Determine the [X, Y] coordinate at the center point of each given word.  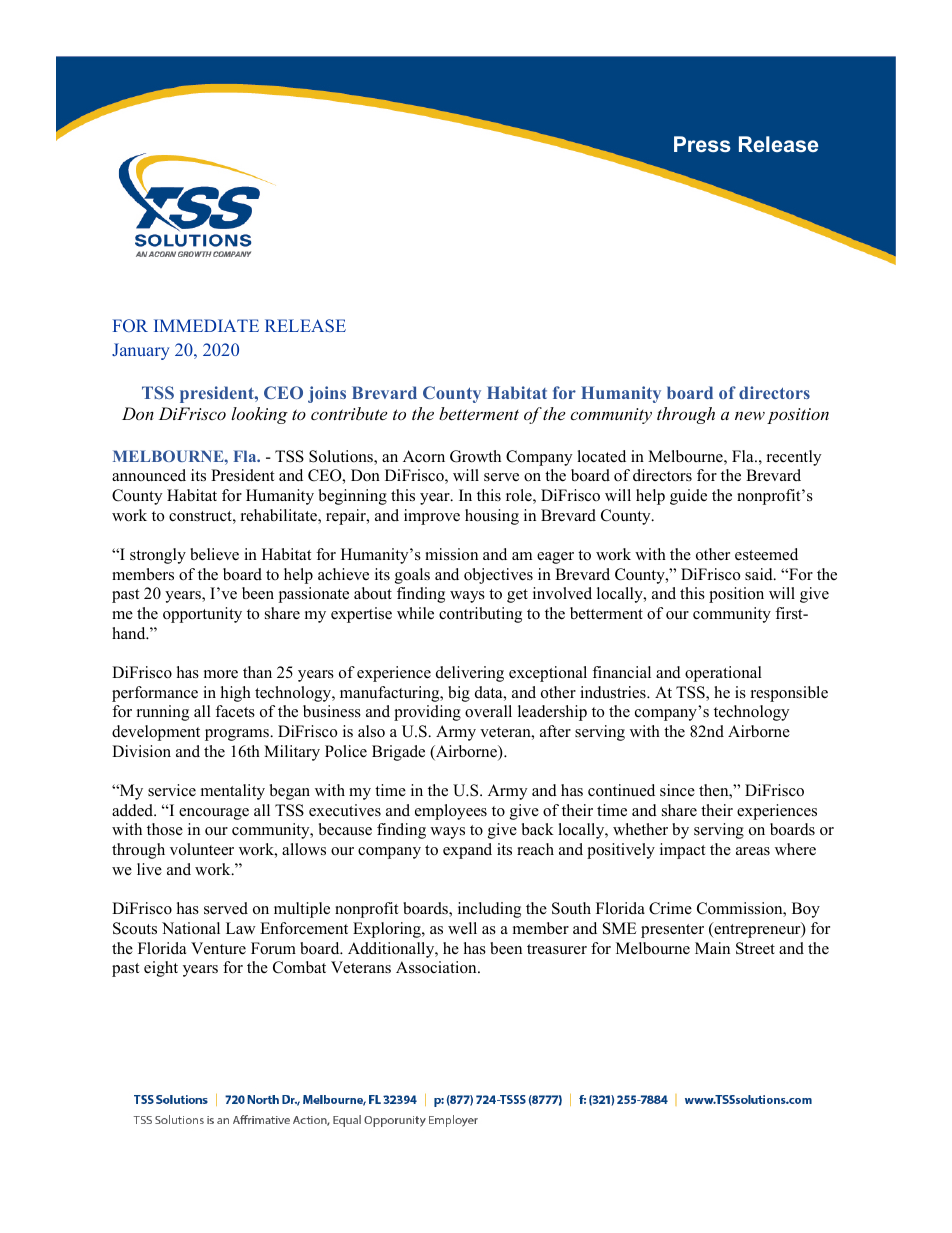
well [462, 928]
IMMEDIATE [206, 325]
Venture [218, 948]
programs [238, 735]
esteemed [766, 554]
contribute [349, 413]
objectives [498, 576]
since [677, 790]
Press [702, 144]
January [140, 351]
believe [214, 554]
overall [488, 711]
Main [712, 948]
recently [794, 458]
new [750, 415]
